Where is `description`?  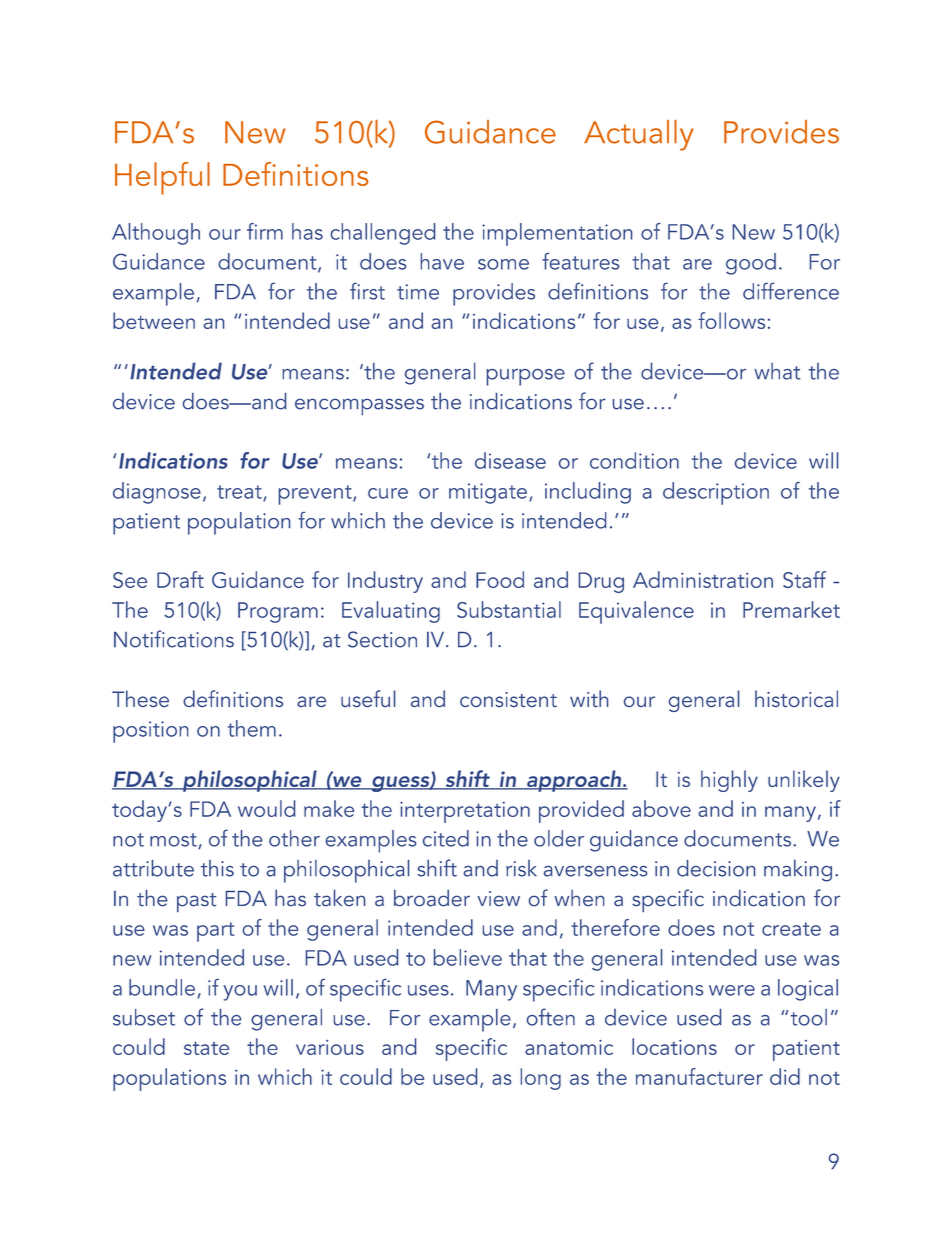 description is located at coordinates (716, 493).
